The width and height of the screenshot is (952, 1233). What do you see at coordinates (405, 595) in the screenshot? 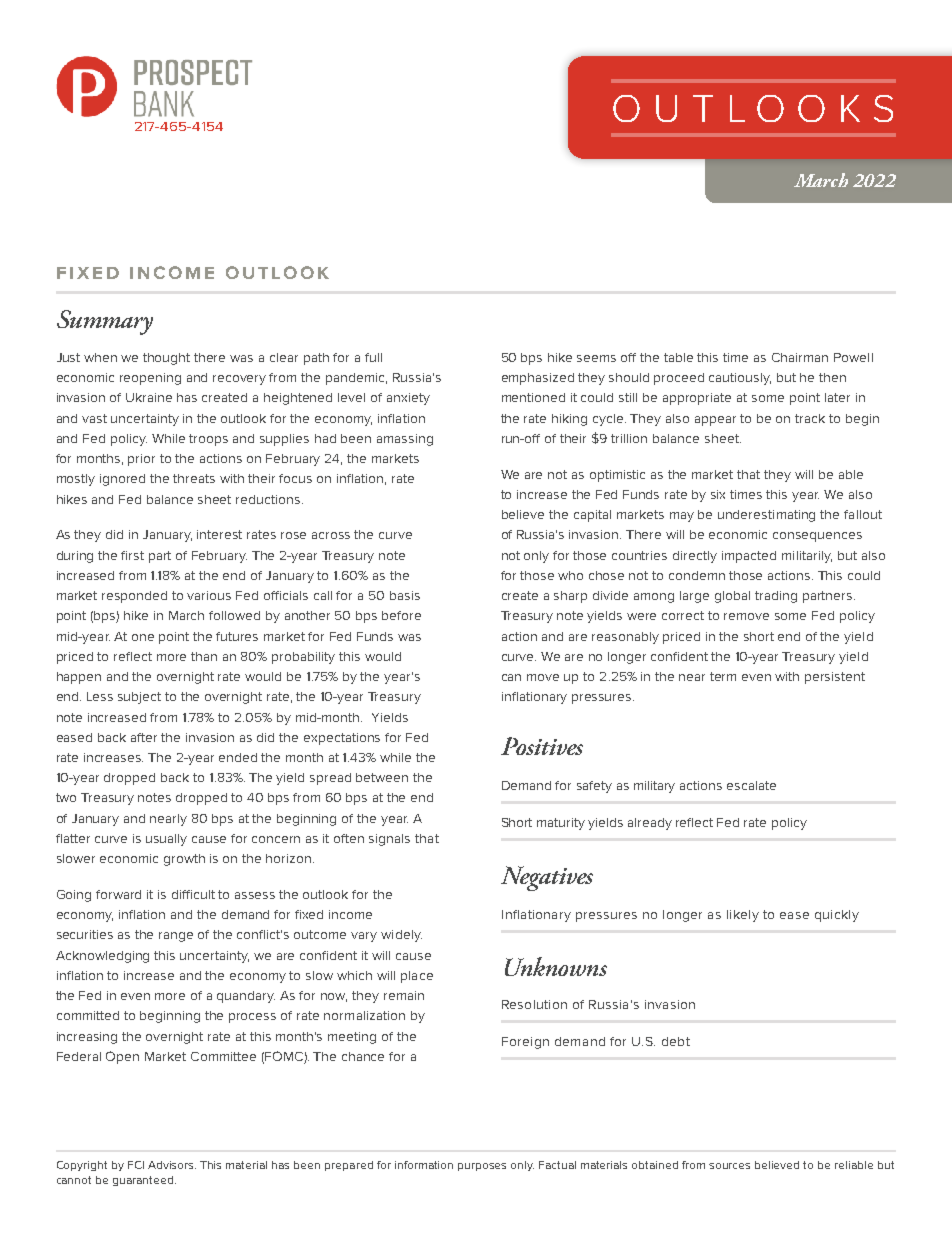
I see `basis` at bounding box center [405, 595].
